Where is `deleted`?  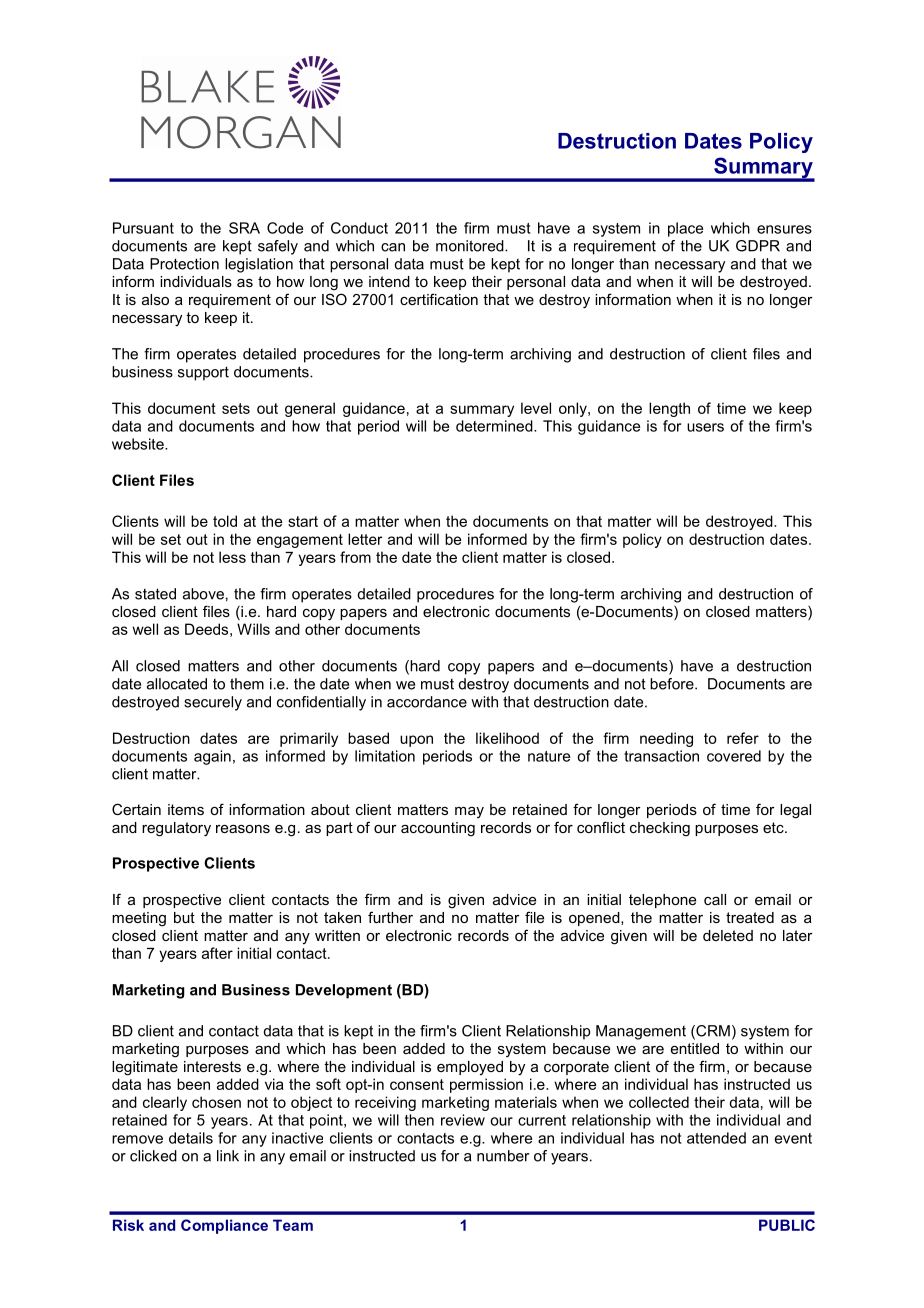
deleted is located at coordinates (728, 935).
